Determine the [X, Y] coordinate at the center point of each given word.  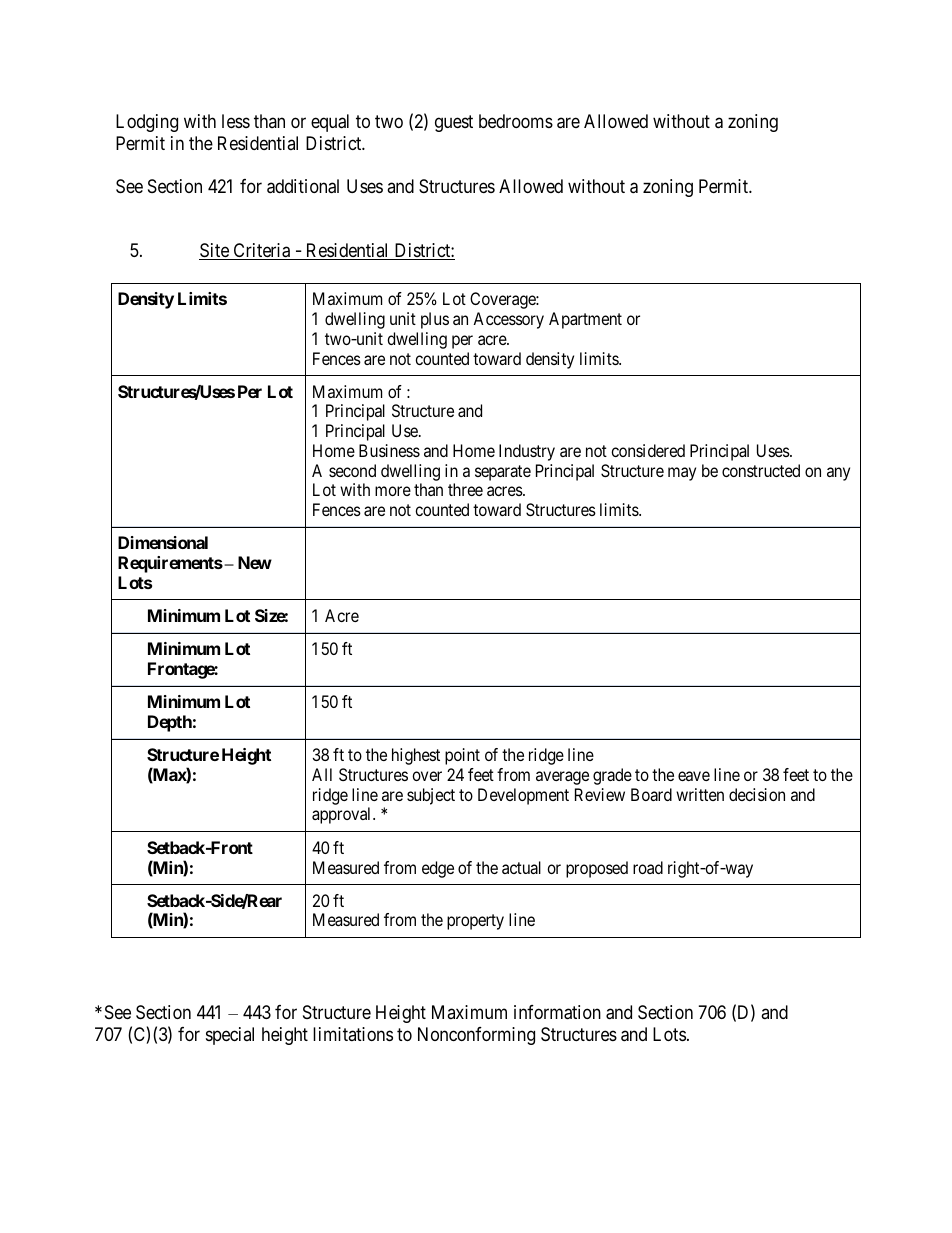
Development [523, 796]
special [230, 1036]
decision [757, 794]
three [465, 489]
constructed [761, 470]
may [682, 474]
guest [454, 123]
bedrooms [516, 121]
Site [215, 251]
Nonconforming [476, 1036]
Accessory [508, 320]
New [255, 562]
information [557, 1012]
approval [343, 815]
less [236, 121]
